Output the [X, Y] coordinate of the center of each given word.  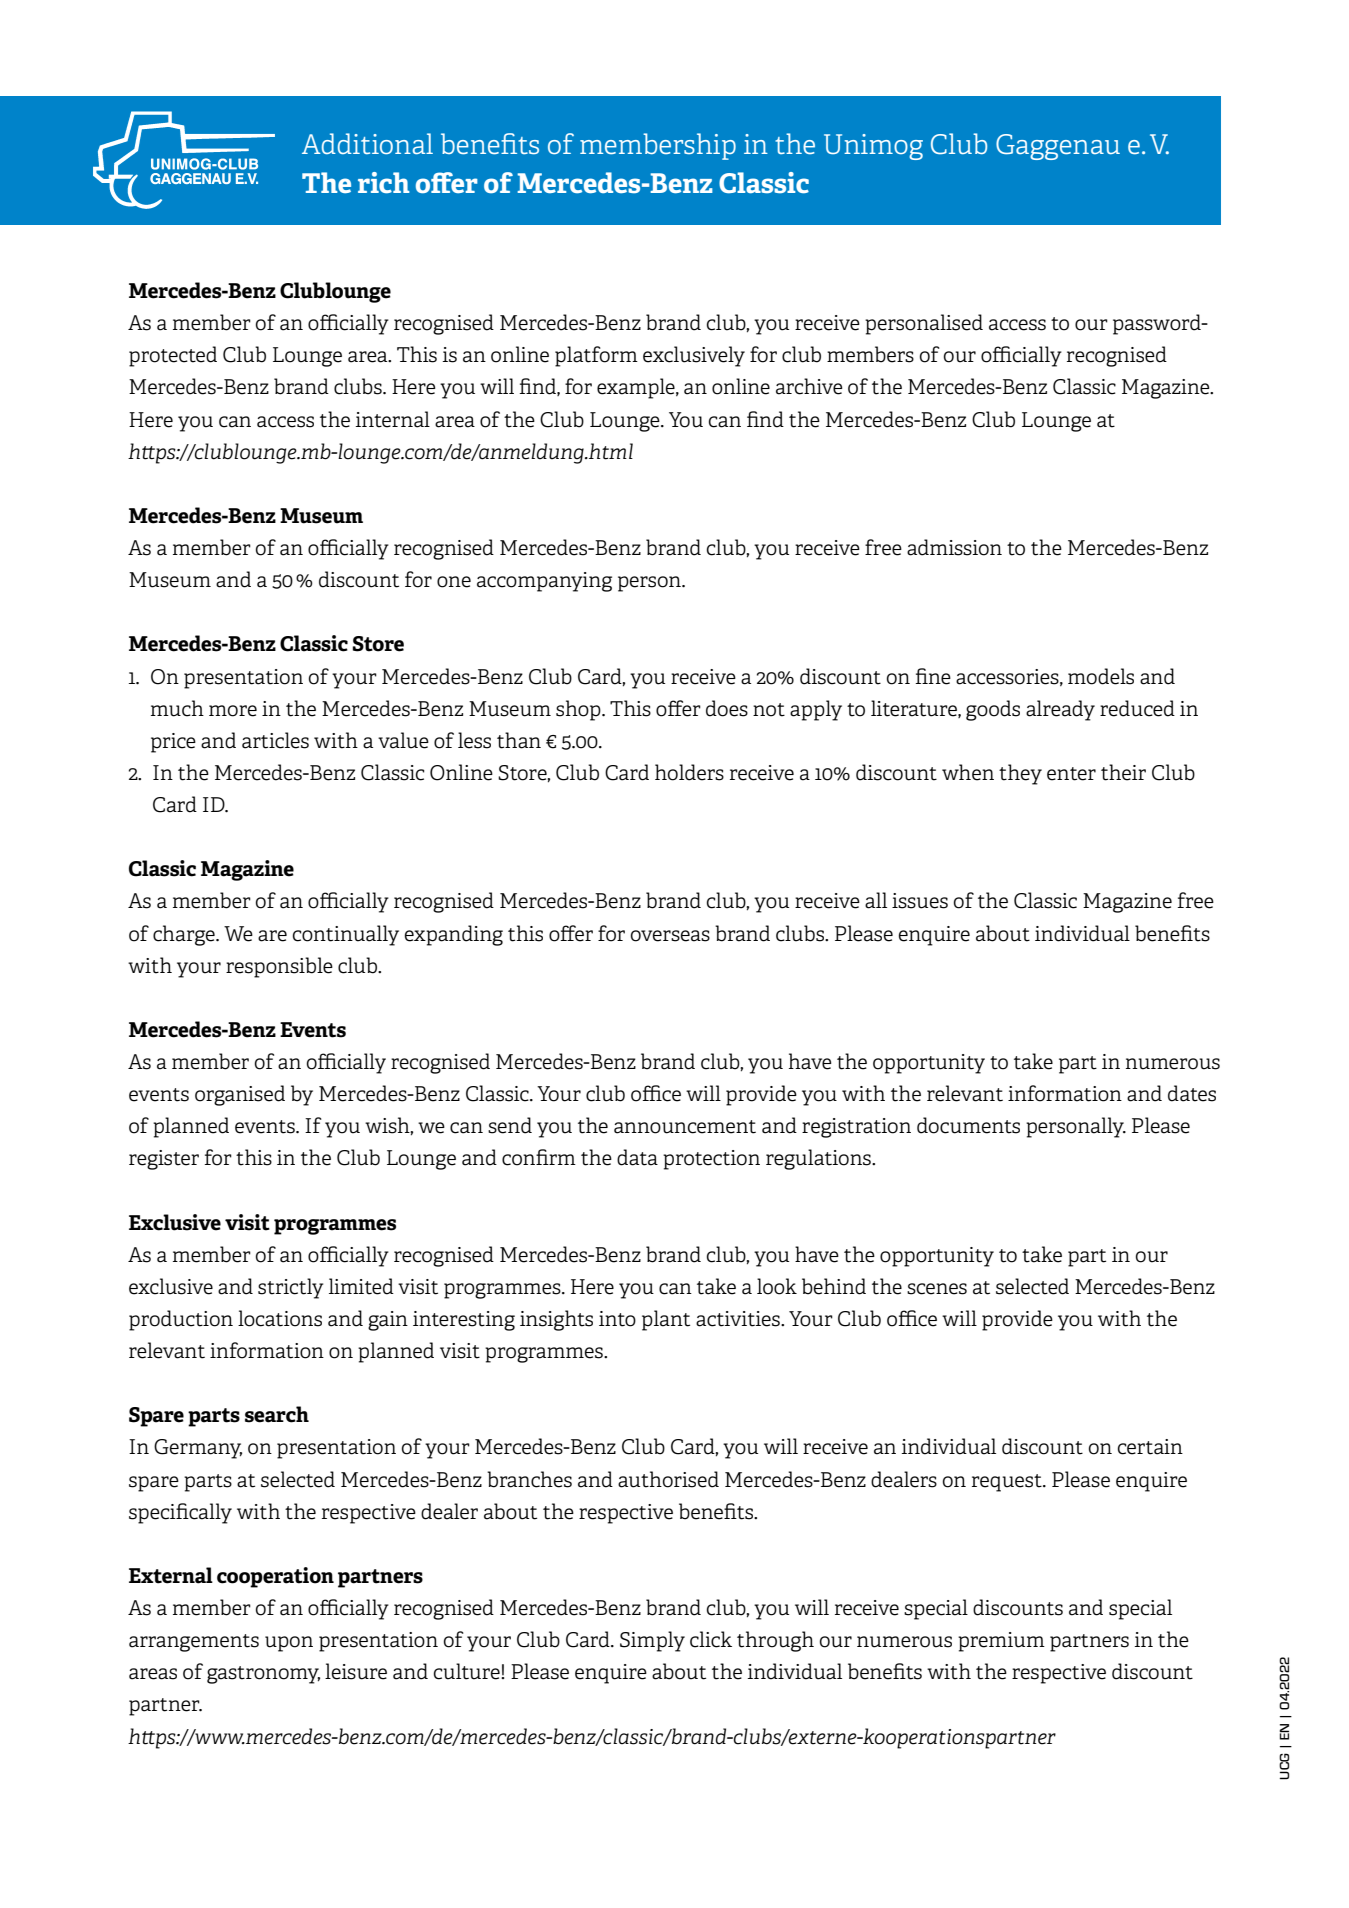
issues [920, 901]
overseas [670, 936]
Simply [652, 1641]
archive [809, 386]
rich [384, 182]
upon [289, 1644]
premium [1001, 1642]
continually [346, 935]
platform [596, 356]
